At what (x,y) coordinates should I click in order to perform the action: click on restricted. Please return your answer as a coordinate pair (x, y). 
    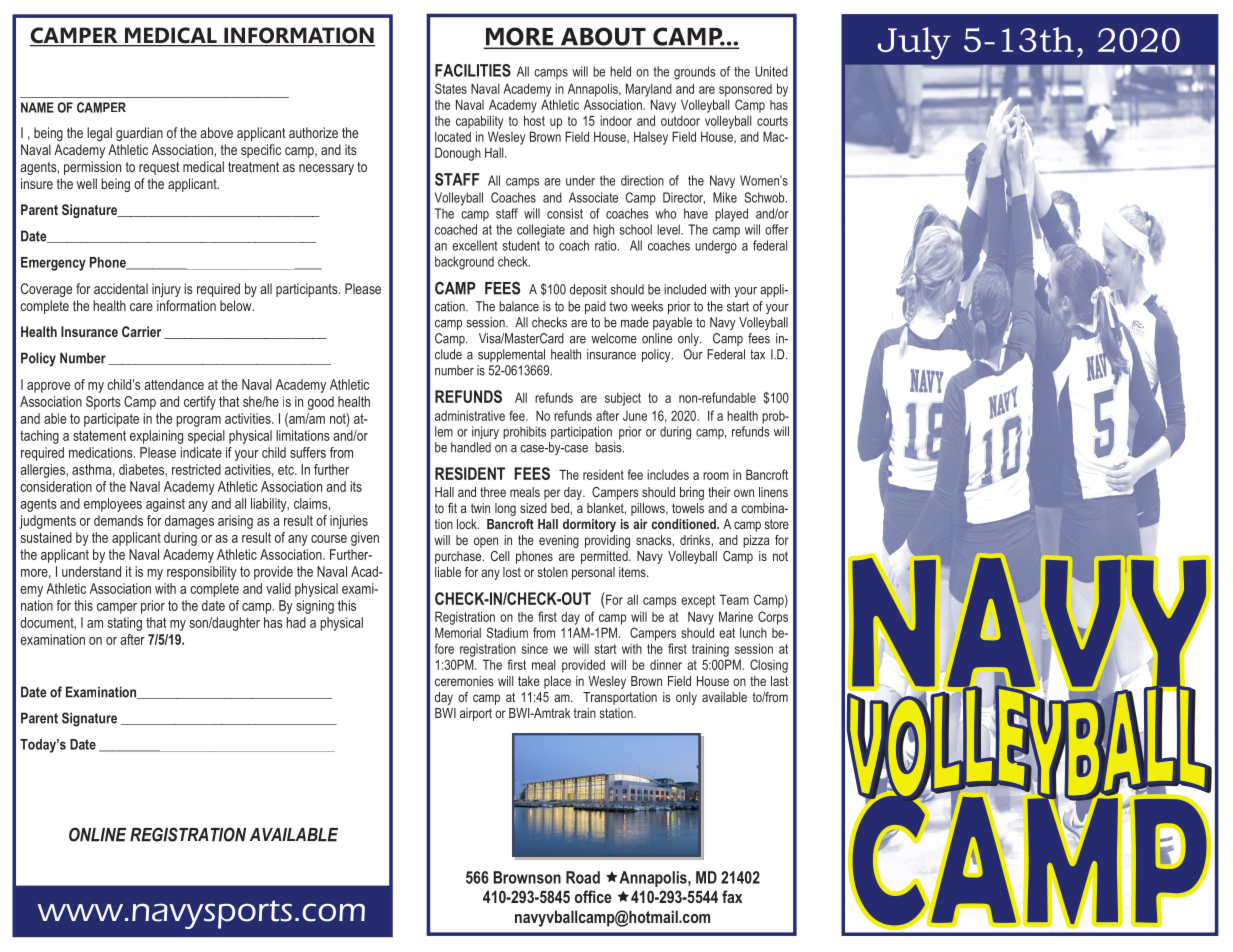
    Looking at the image, I should click on (196, 469).
